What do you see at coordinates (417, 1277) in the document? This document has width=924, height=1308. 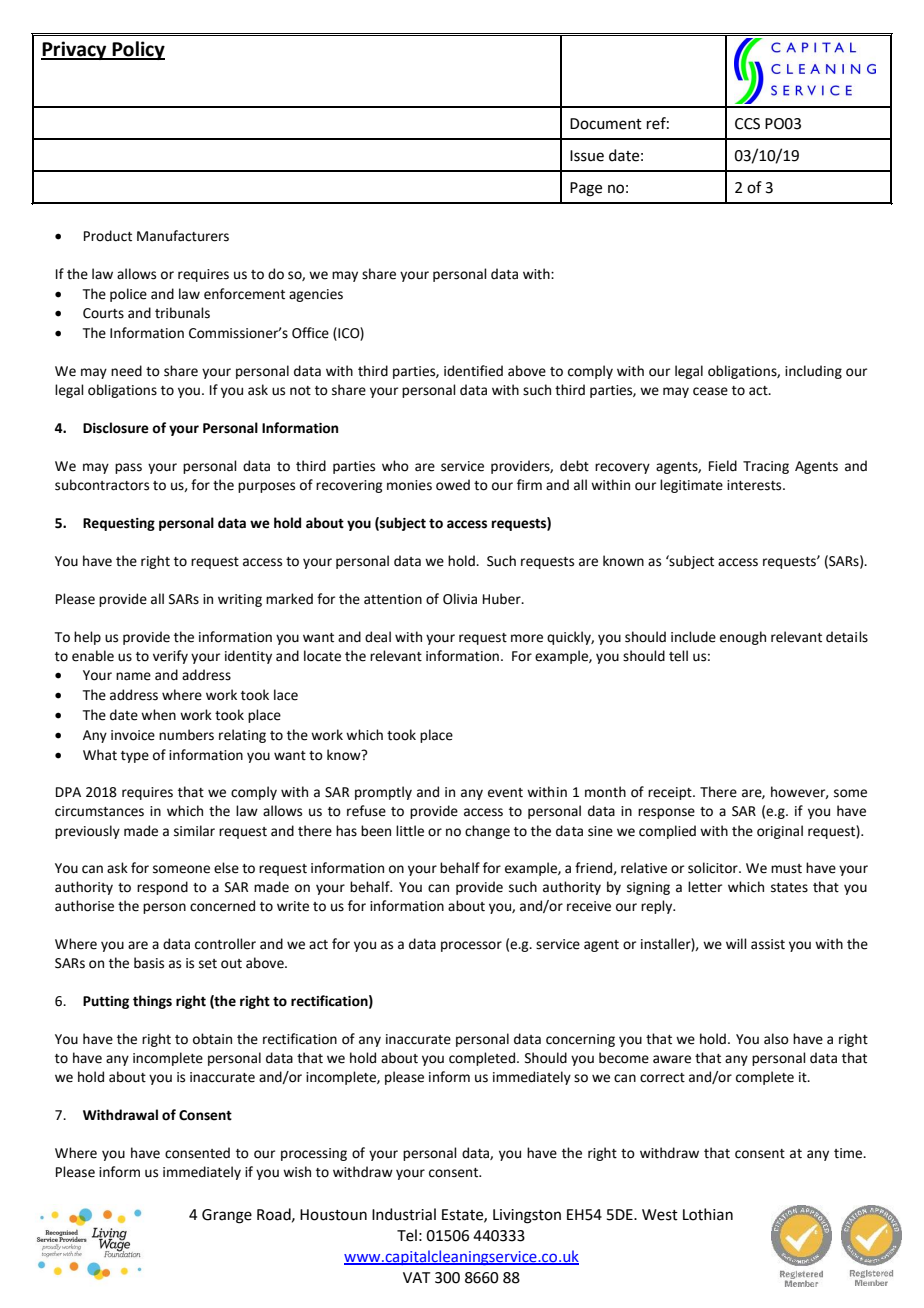 I see `VAT` at bounding box center [417, 1277].
